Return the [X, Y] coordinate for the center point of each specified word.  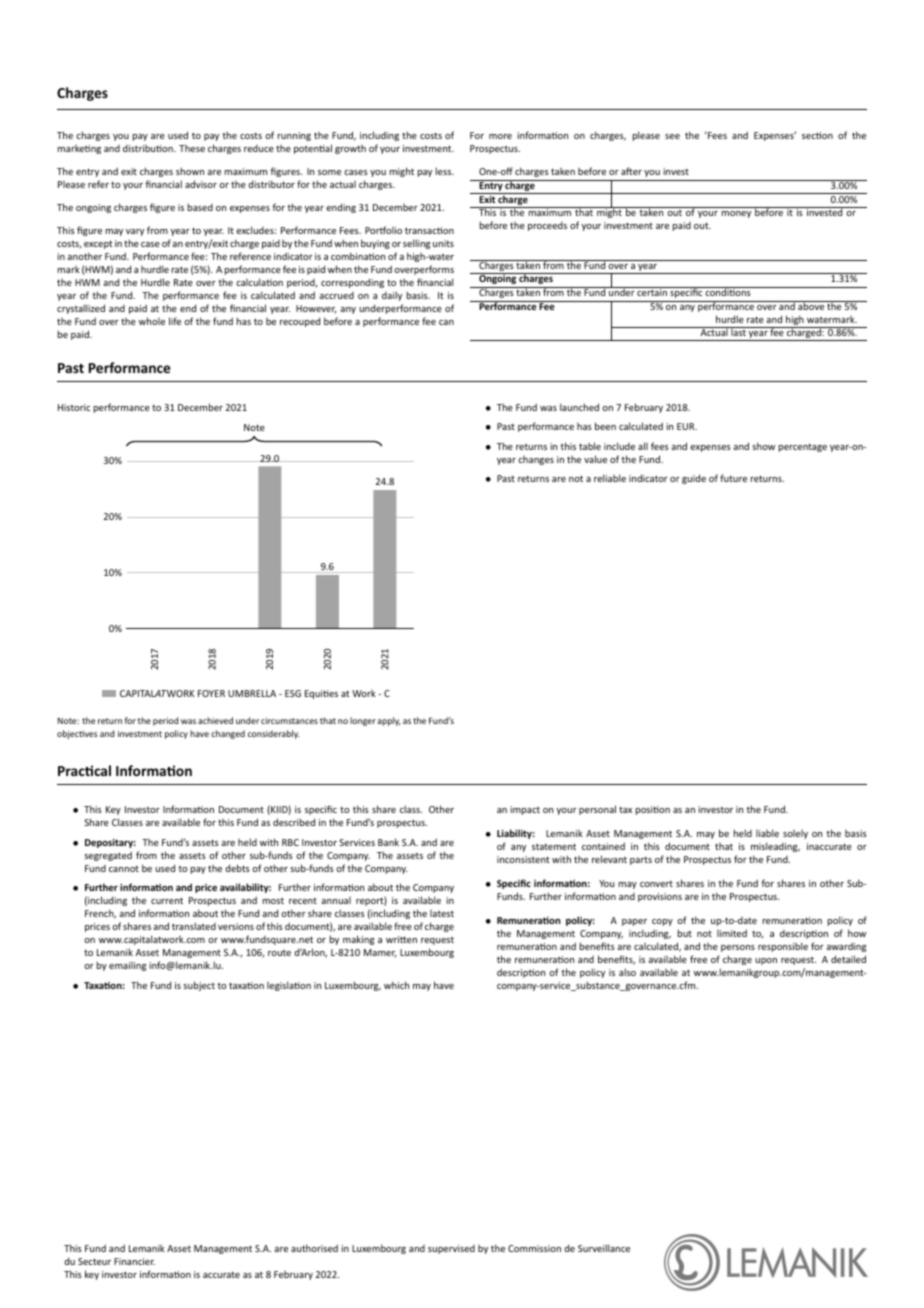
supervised [451, 1249]
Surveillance [604, 1248]
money [736, 214]
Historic [74, 407]
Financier [134, 1261]
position [653, 810]
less [445, 171]
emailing [127, 966]
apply [389, 721]
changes [536, 460]
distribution [149, 148]
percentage [803, 447]
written [401, 939]
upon [766, 961]
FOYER [211, 693]
